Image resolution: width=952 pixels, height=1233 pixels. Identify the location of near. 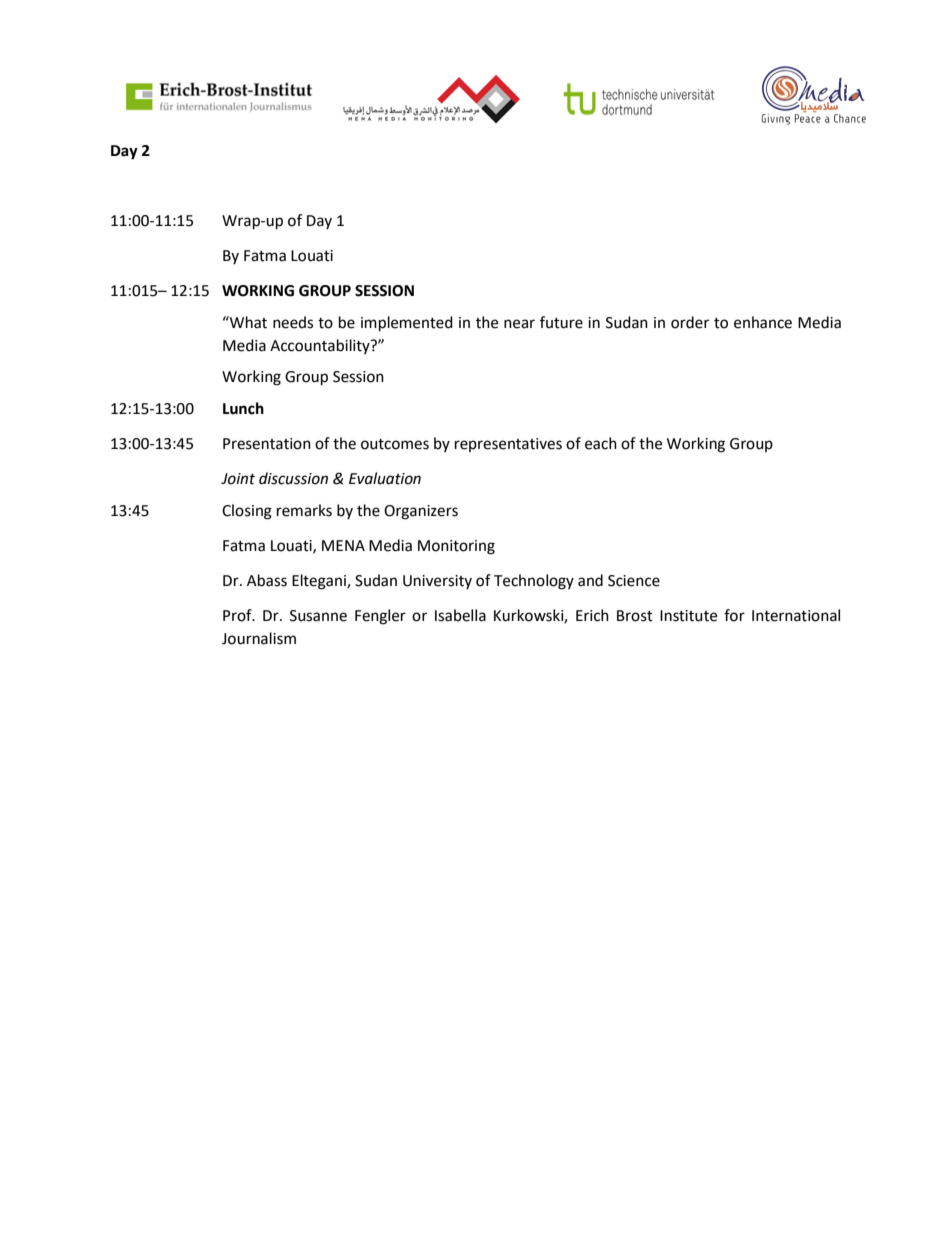
(519, 324).
